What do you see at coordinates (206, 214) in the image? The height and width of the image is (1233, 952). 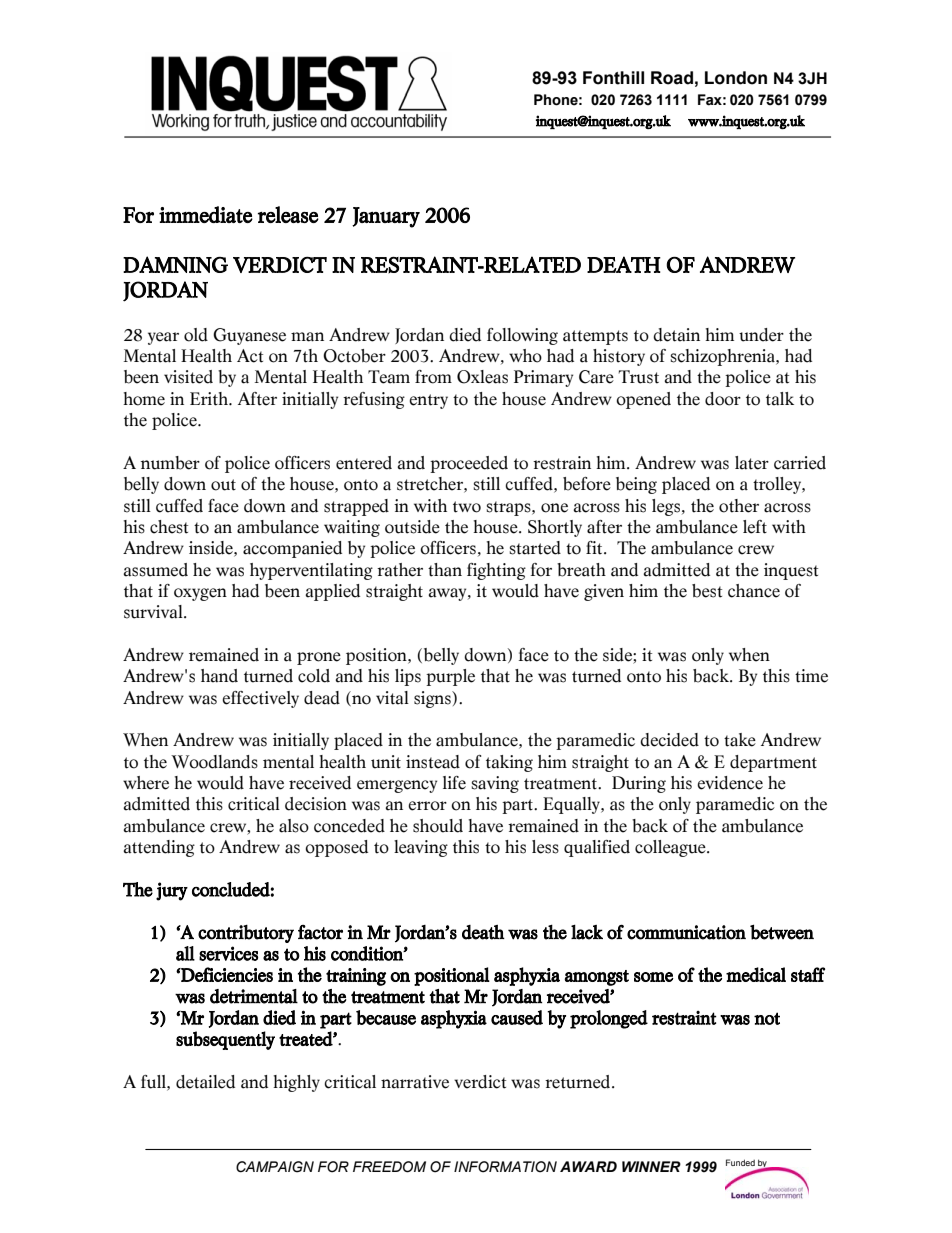 I see `immediate` at bounding box center [206, 214].
